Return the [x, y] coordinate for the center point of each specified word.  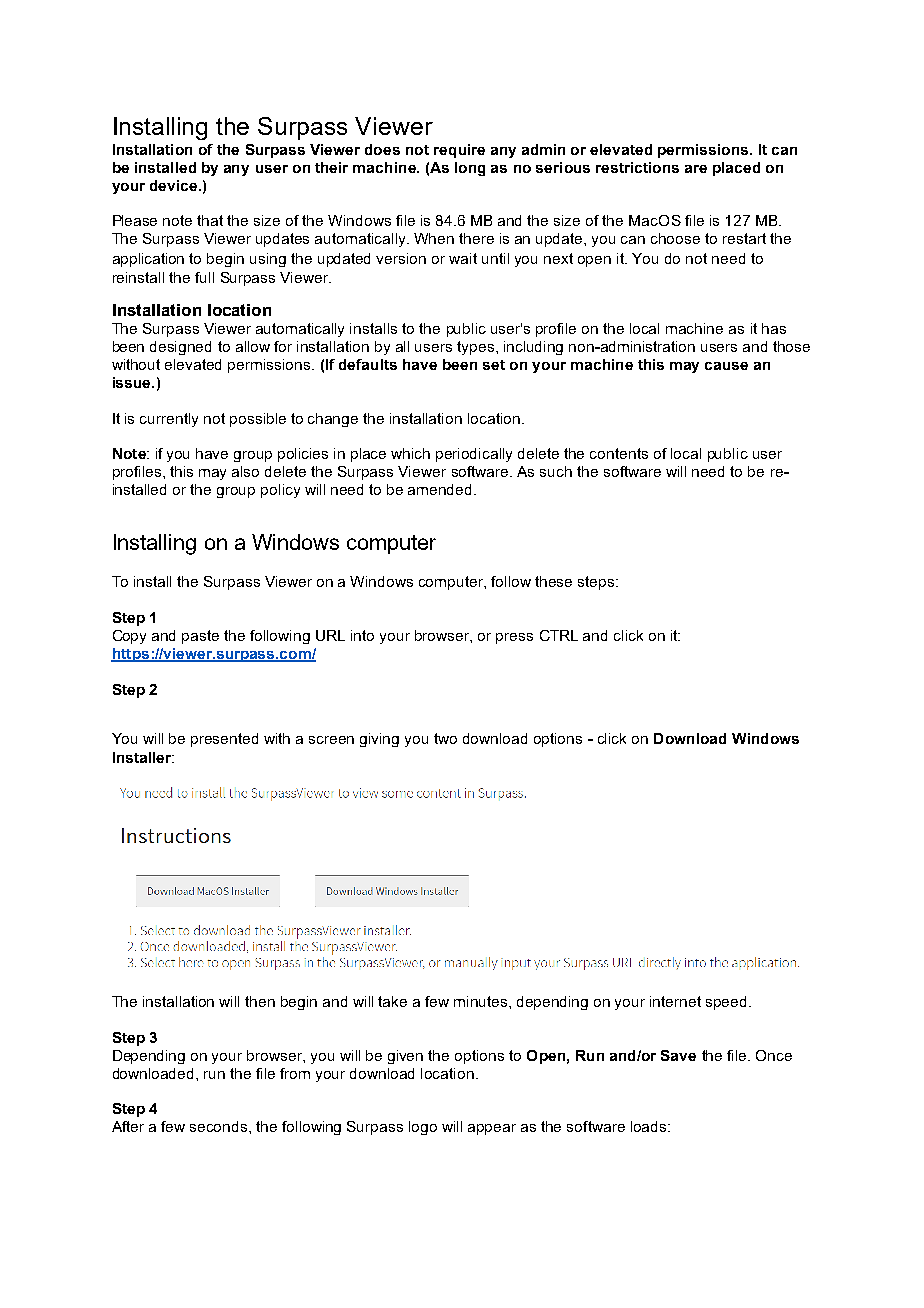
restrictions [637, 167]
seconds [220, 1126]
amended [441, 489]
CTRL [559, 635]
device [175, 185]
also [245, 471]
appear [492, 1129]
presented [224, 740]
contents [619, 453]
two [445, 738]
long [470, 169]
